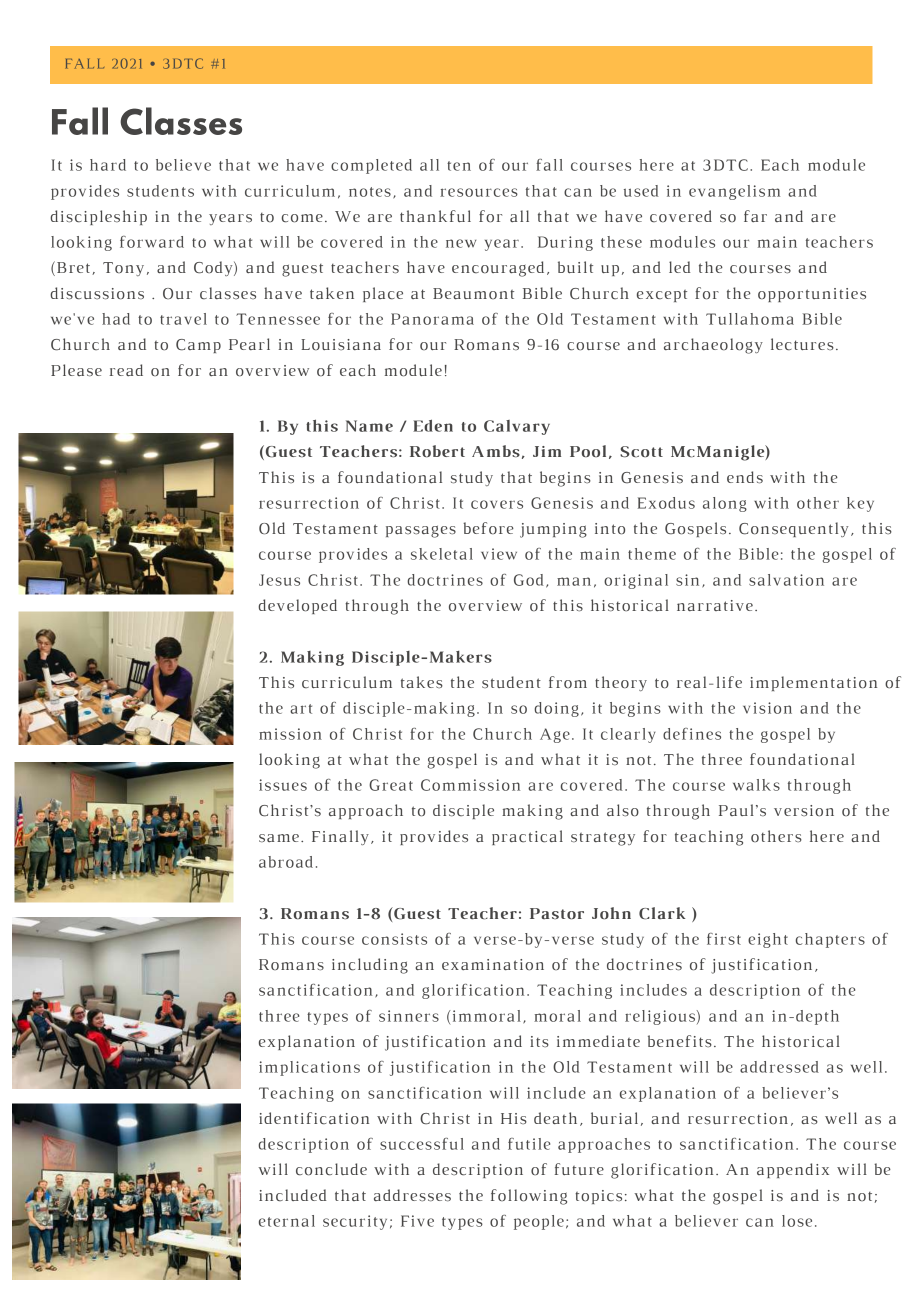 This screenshot has width=924, height=1308. What do you see at coordinates (755, 216) in the screenshot?
I see `far` at bounding box center [755, 216].
